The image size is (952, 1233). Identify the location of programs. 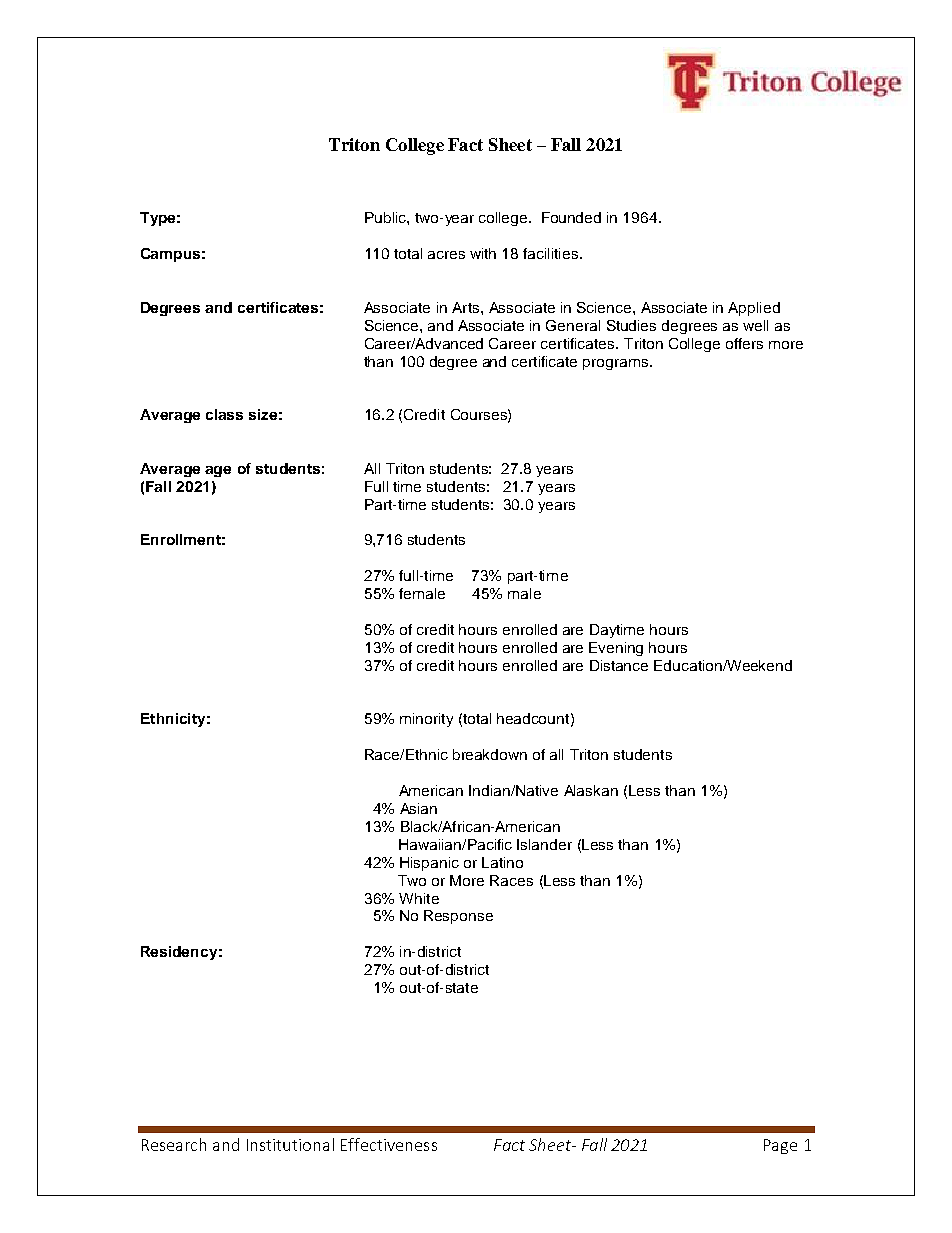
(617, 364).
